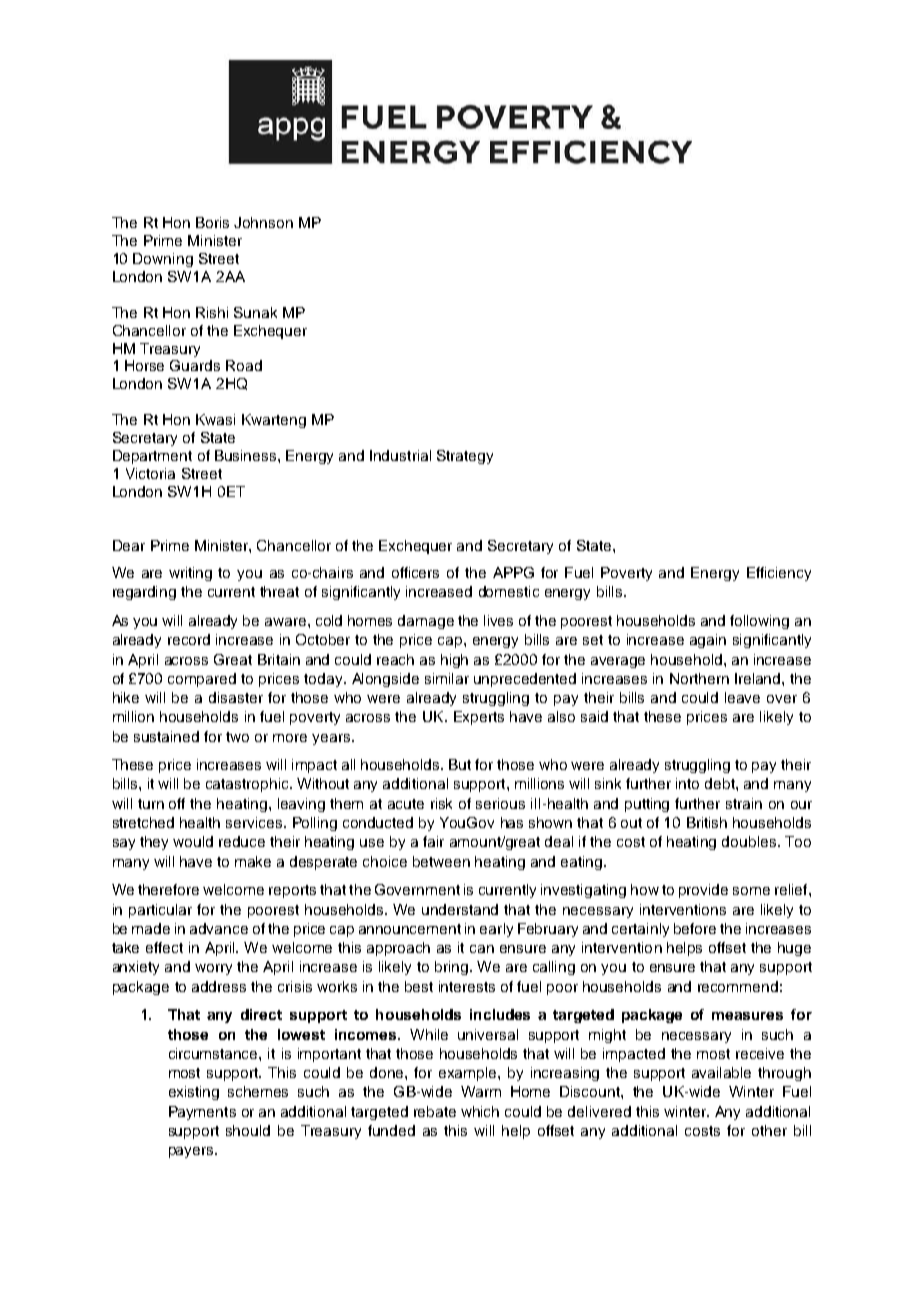 This screenshot has width=924, height=1308. What do you see at coordinates (212, 222) in the screenshot?
I see `Boris` at bounding box center [212, 222].
